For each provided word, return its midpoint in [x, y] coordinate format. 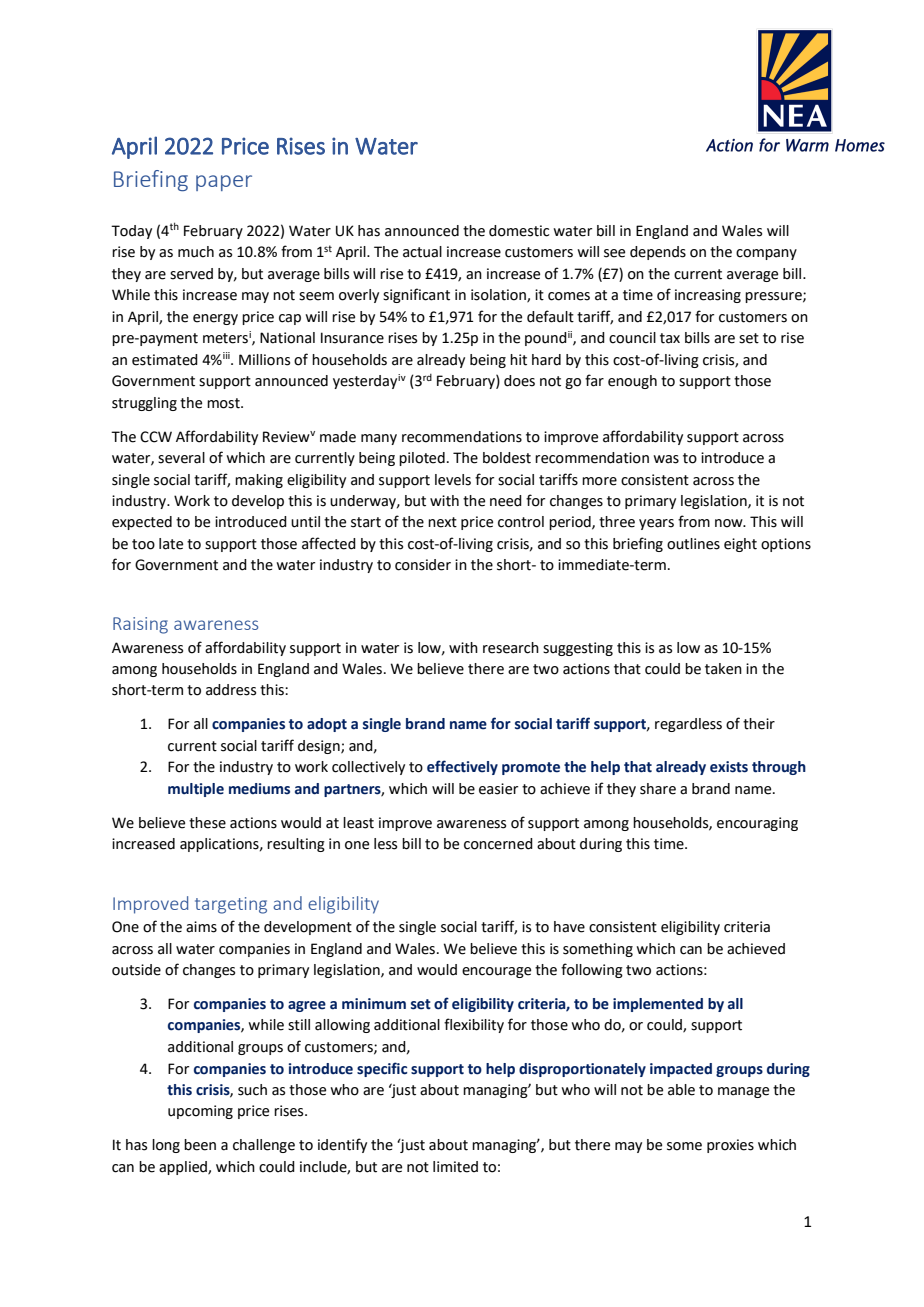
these [207, 823]
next [442, 522]
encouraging [757, 824]
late [171, 544]
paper [224, 183]
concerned [498, 844]
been [200, 1145]
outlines [693, 544]
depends [658, 253]
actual [422, 252]
